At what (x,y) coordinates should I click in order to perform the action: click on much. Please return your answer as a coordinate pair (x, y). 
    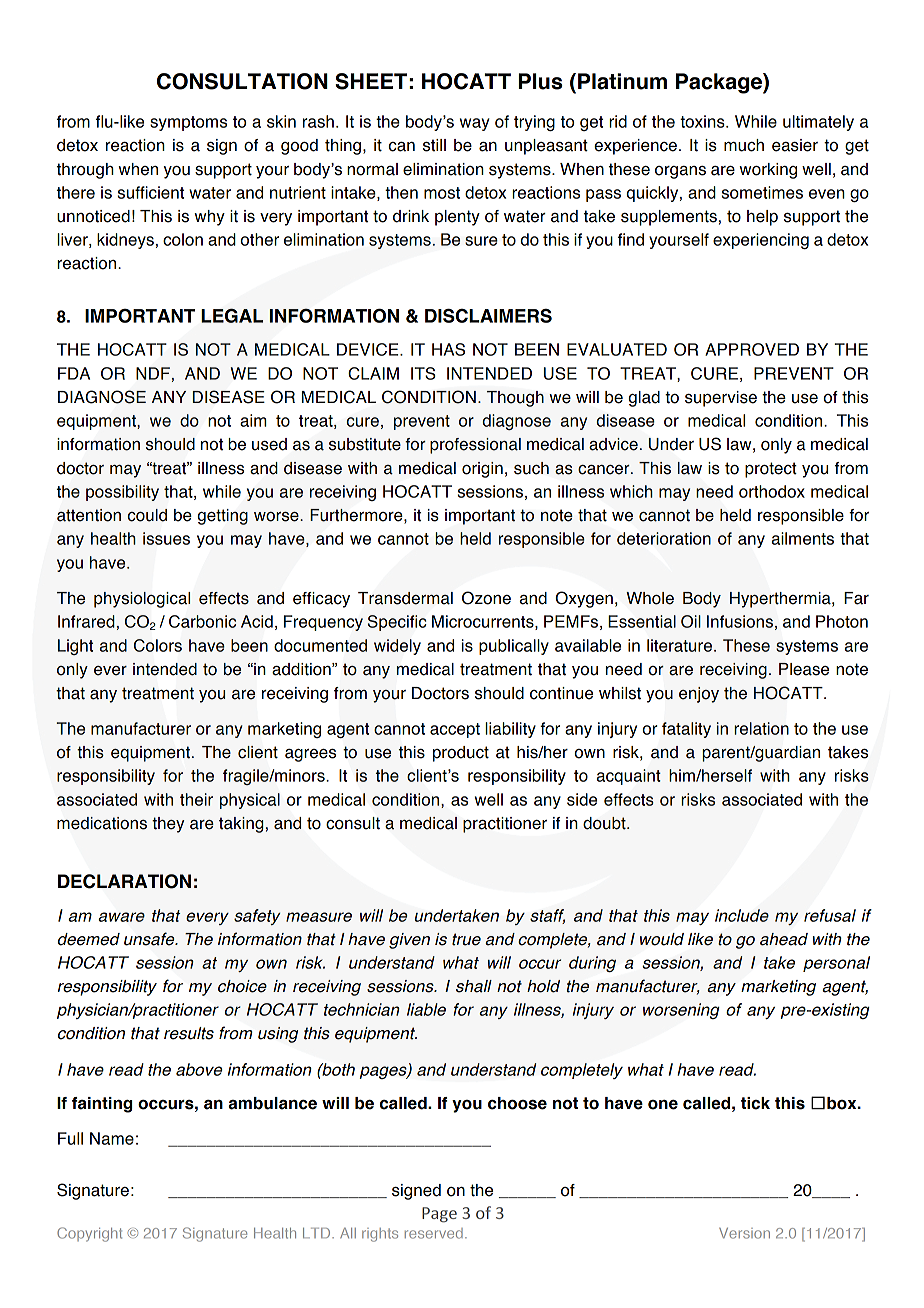
    Looking at the image, I should click on (744, 145).
